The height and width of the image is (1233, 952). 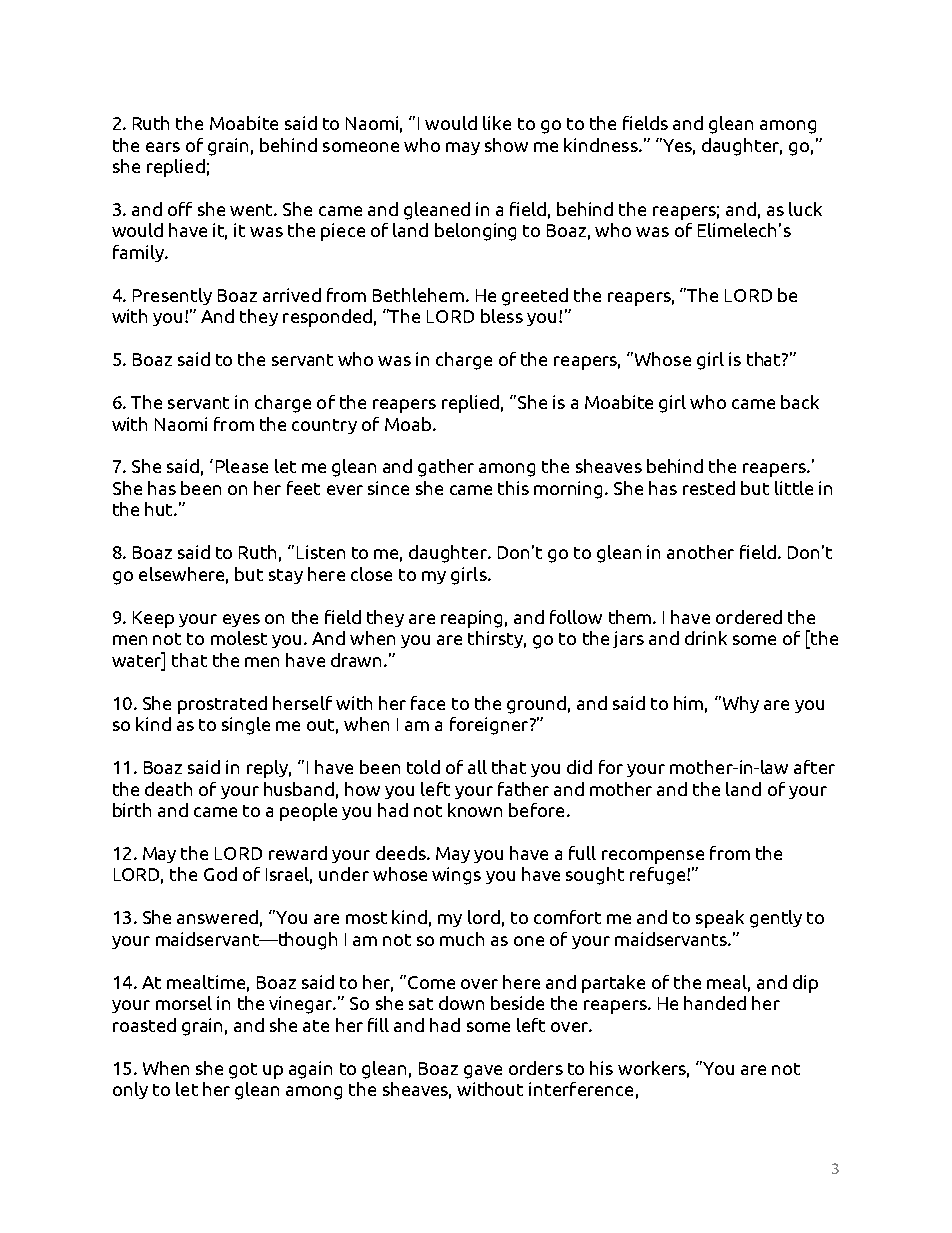 What do you see at coordinates (715, 1003) in the image?
I see `handed` at bounding box center [715, 1003].
